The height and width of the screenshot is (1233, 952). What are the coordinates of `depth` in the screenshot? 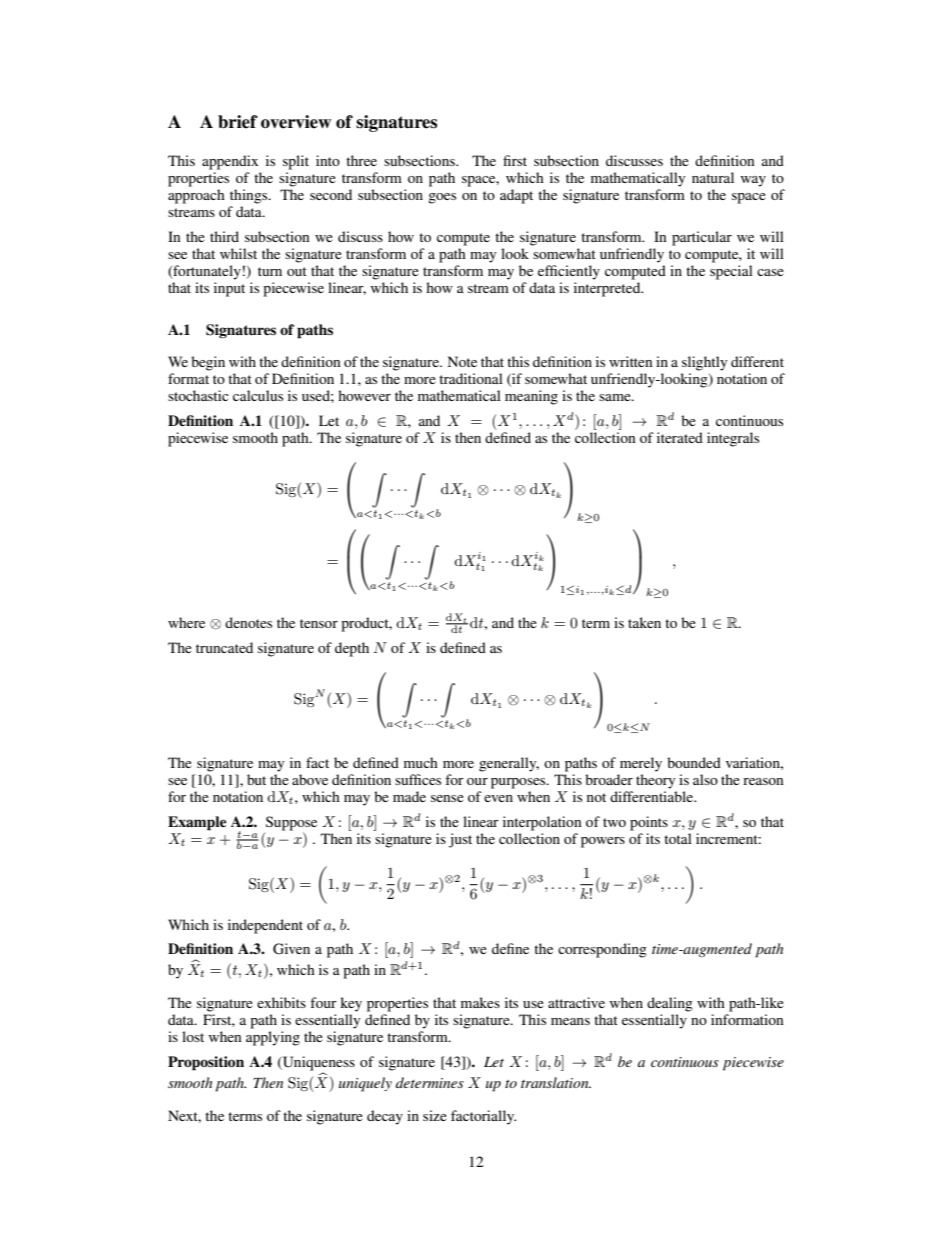 It's located at (352, 649).
